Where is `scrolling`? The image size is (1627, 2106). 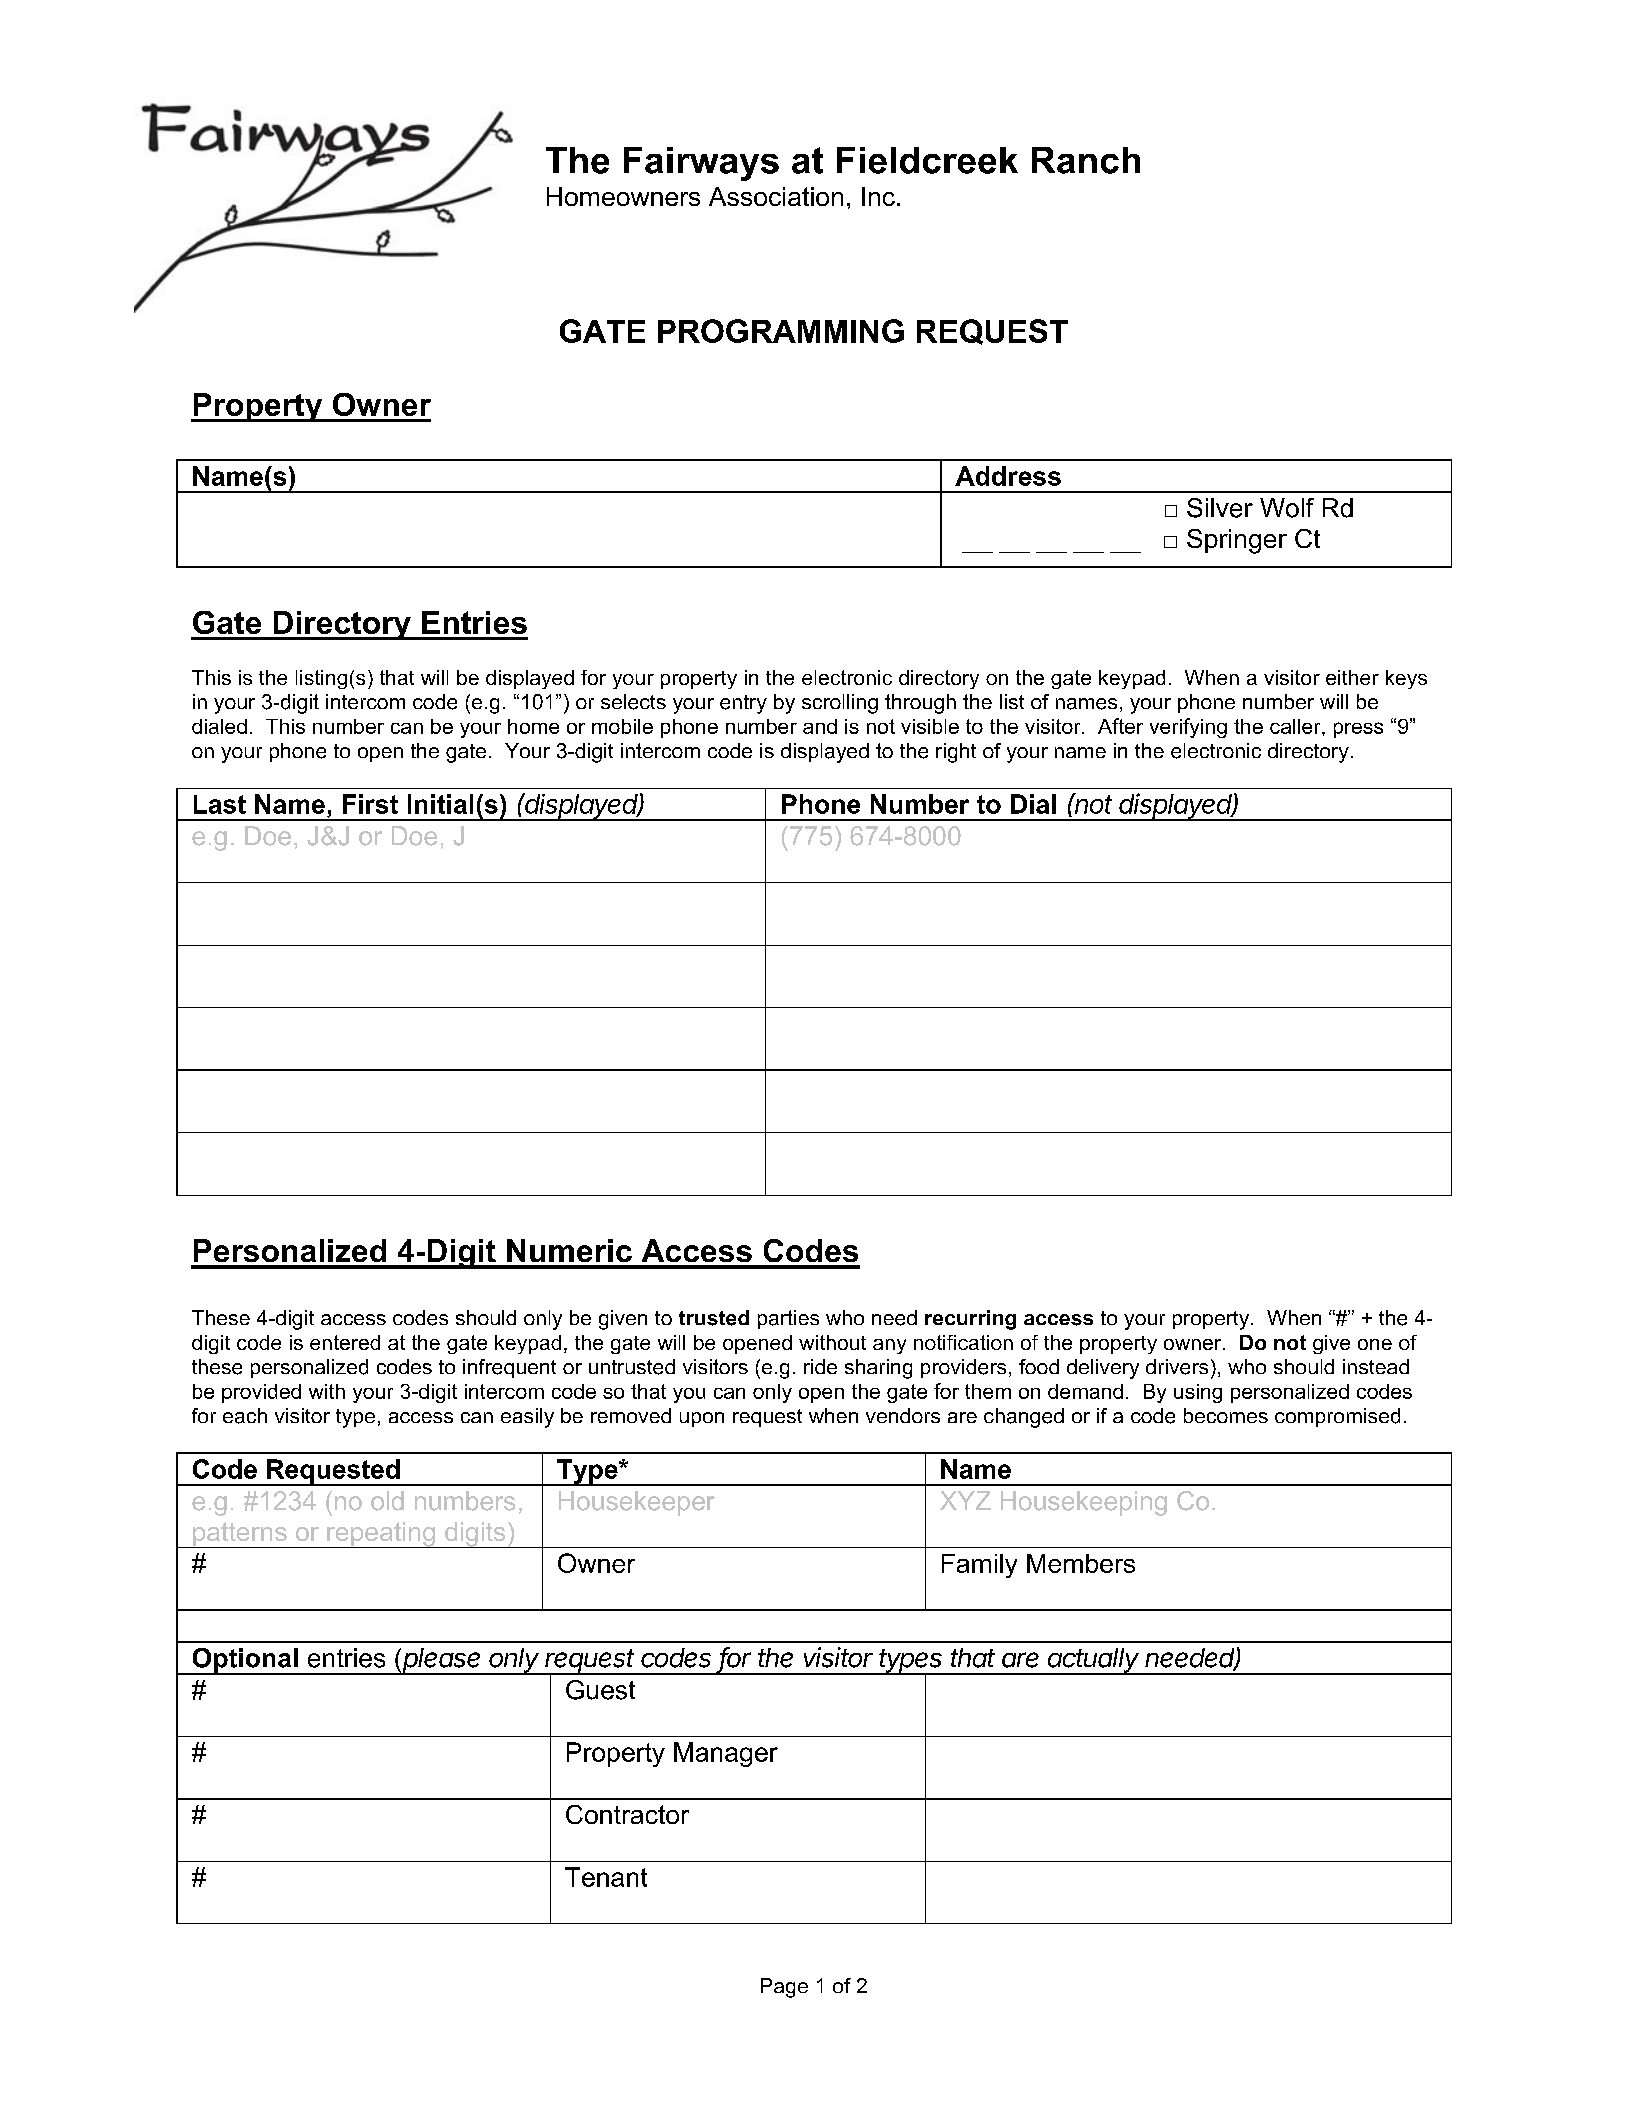
scrolling is located at coordinates (840, 704).
